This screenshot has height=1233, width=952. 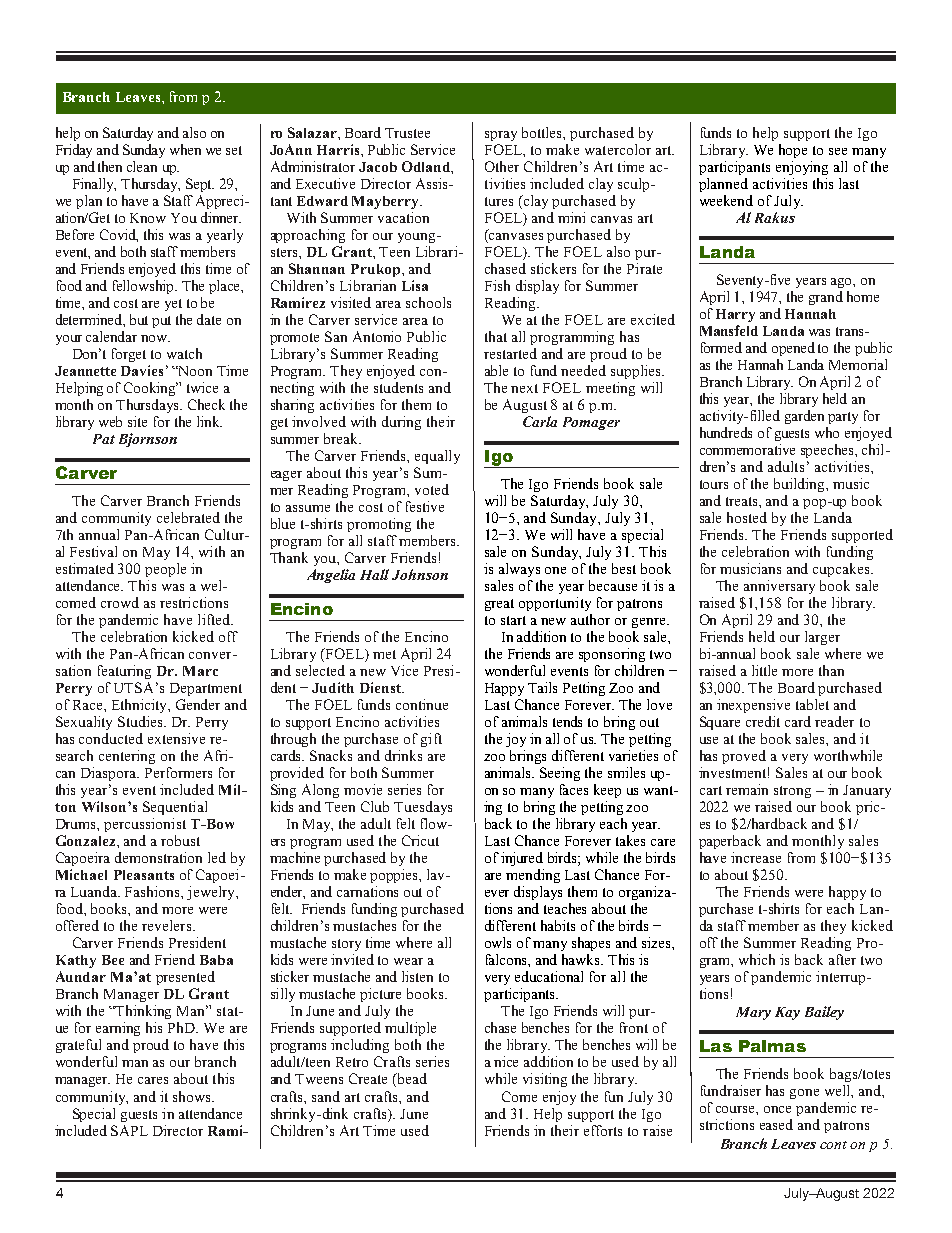 I want to click on Other, so click(x=502, y=166).
